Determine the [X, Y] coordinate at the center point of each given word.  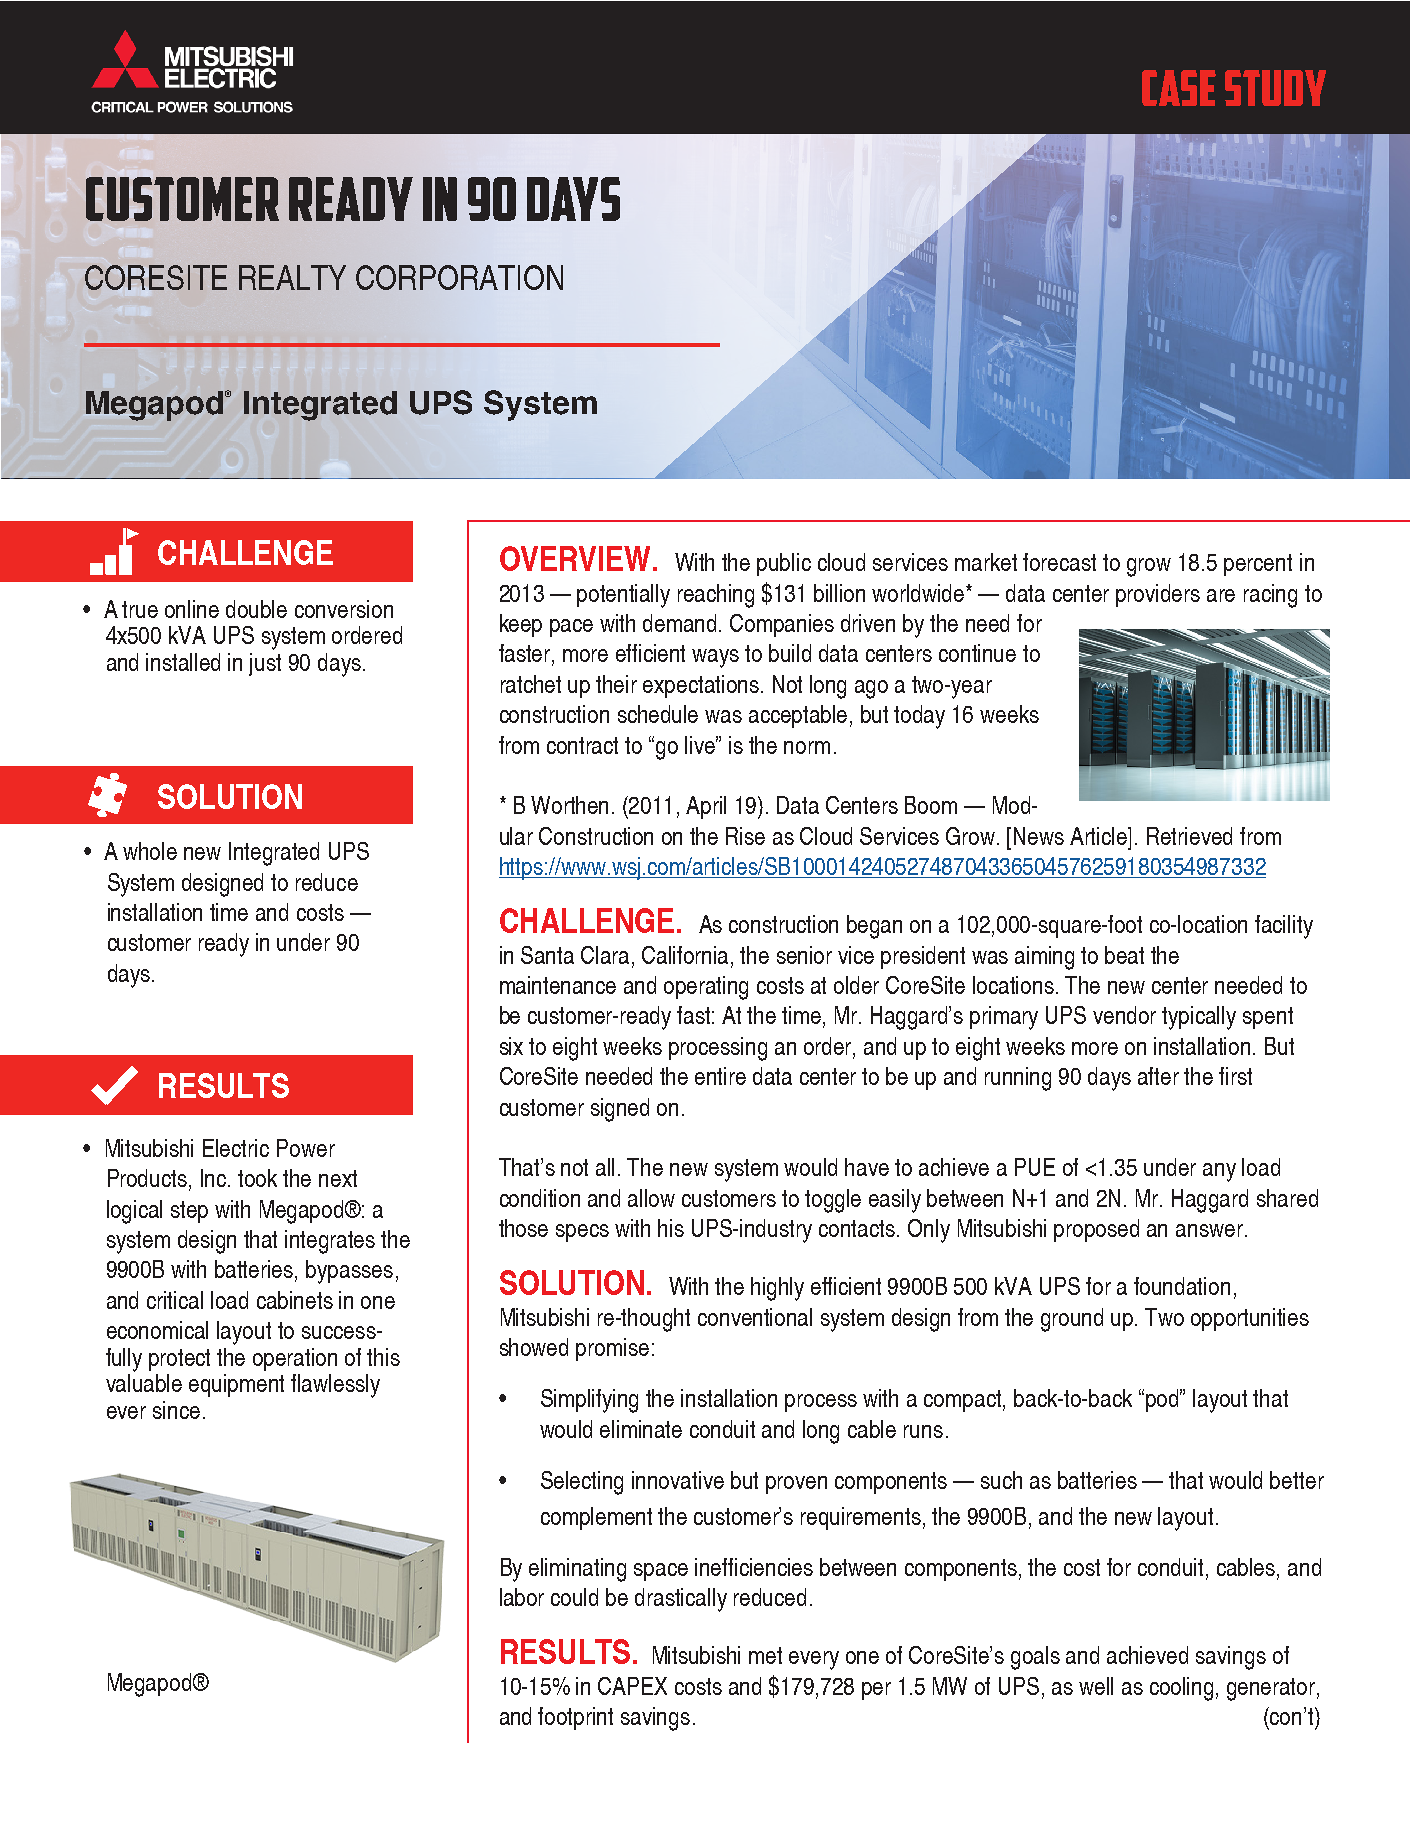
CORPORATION [459, 277]
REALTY [292, 277]
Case [1179, 88]
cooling [1181, 1689]
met [765, 1655]
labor [522, 1597]
